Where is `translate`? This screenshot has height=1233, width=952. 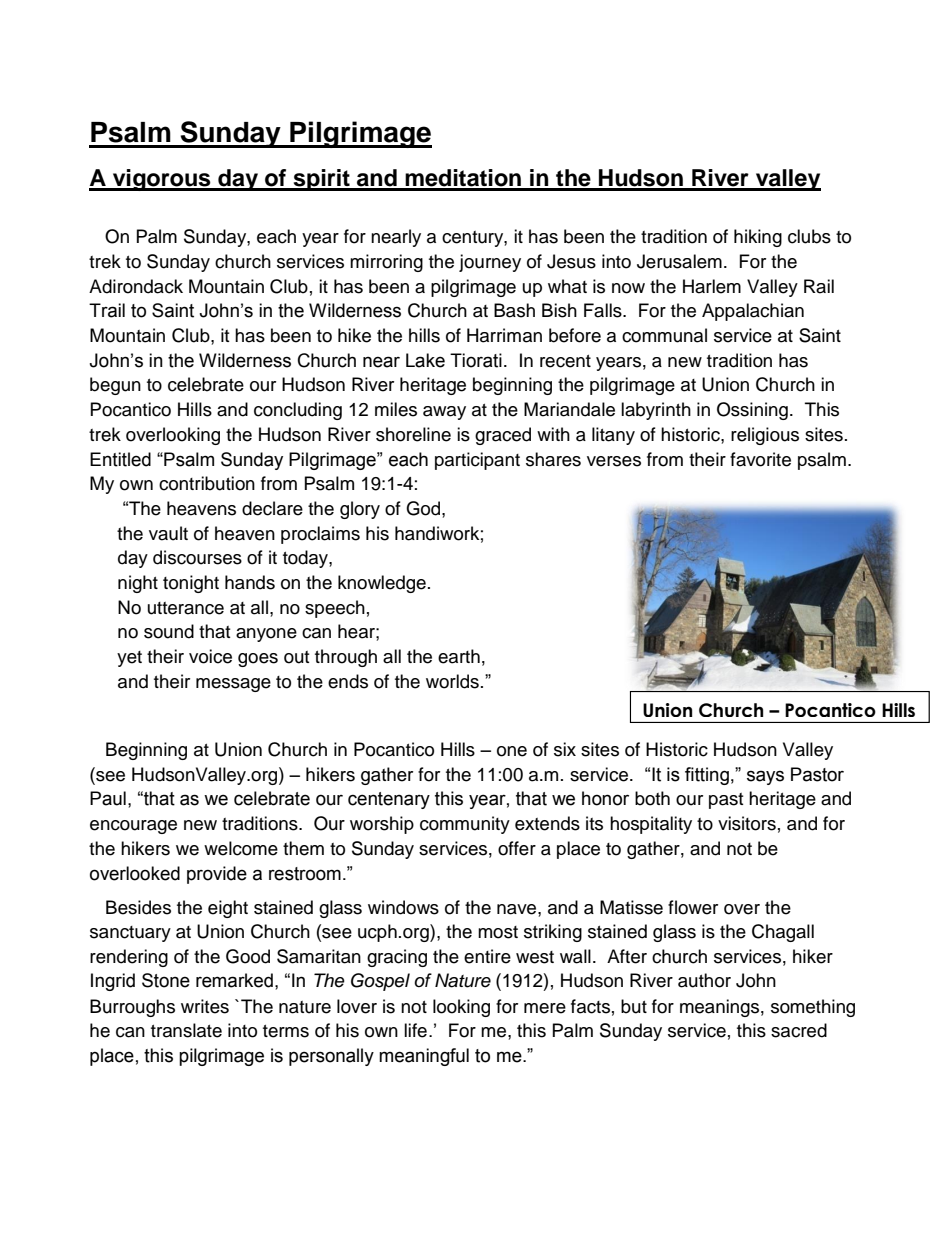
translate is located at coordinates (186, 1030).
